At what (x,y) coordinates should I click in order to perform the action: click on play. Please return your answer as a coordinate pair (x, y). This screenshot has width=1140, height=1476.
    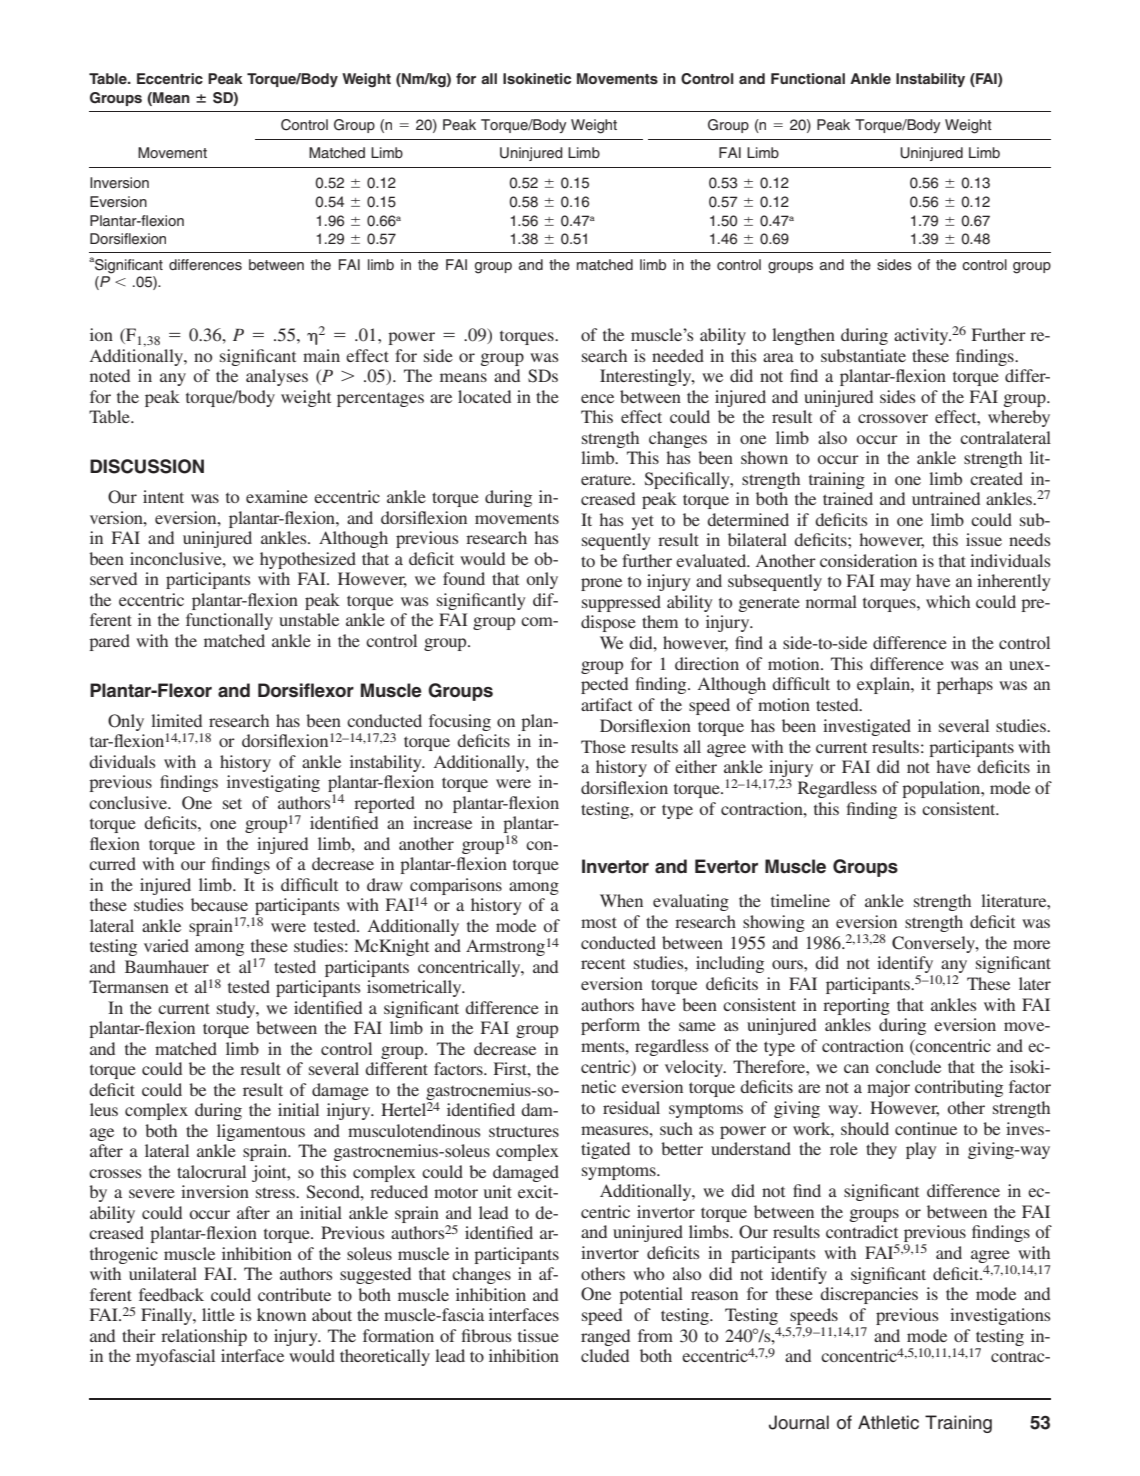
    Looking at the image, I should click on (921, 1150).
